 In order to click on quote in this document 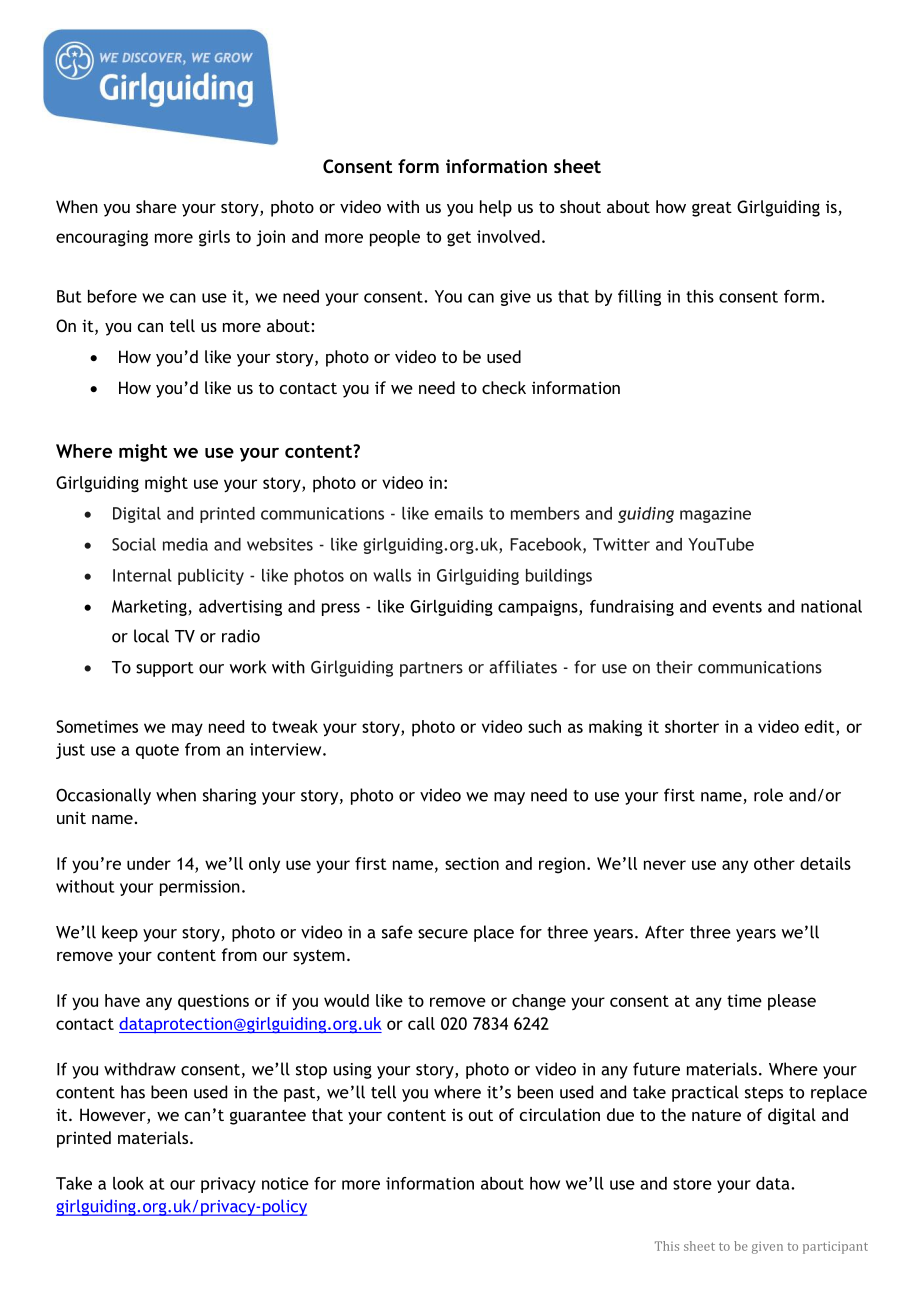, I will do `click(157, 751)`.
